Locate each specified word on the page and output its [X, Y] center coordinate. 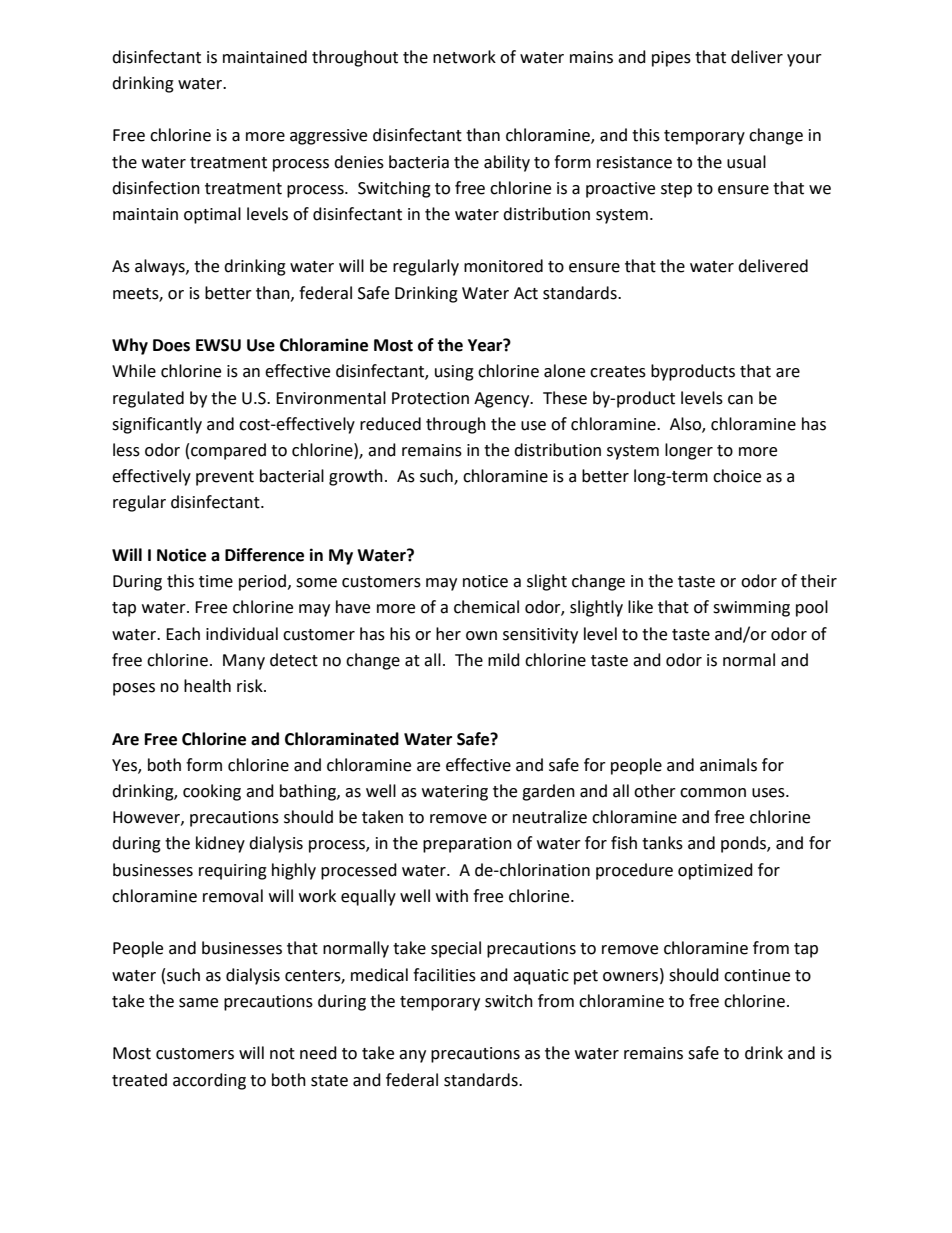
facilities [444, 975]
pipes [671, 59]
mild [504, 660]
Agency [503, 400]
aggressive [328, 137]
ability [507, 163]
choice [737, 476]
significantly [157, 425]
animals [728, 765]
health [207, 686]
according [209, 1081]
